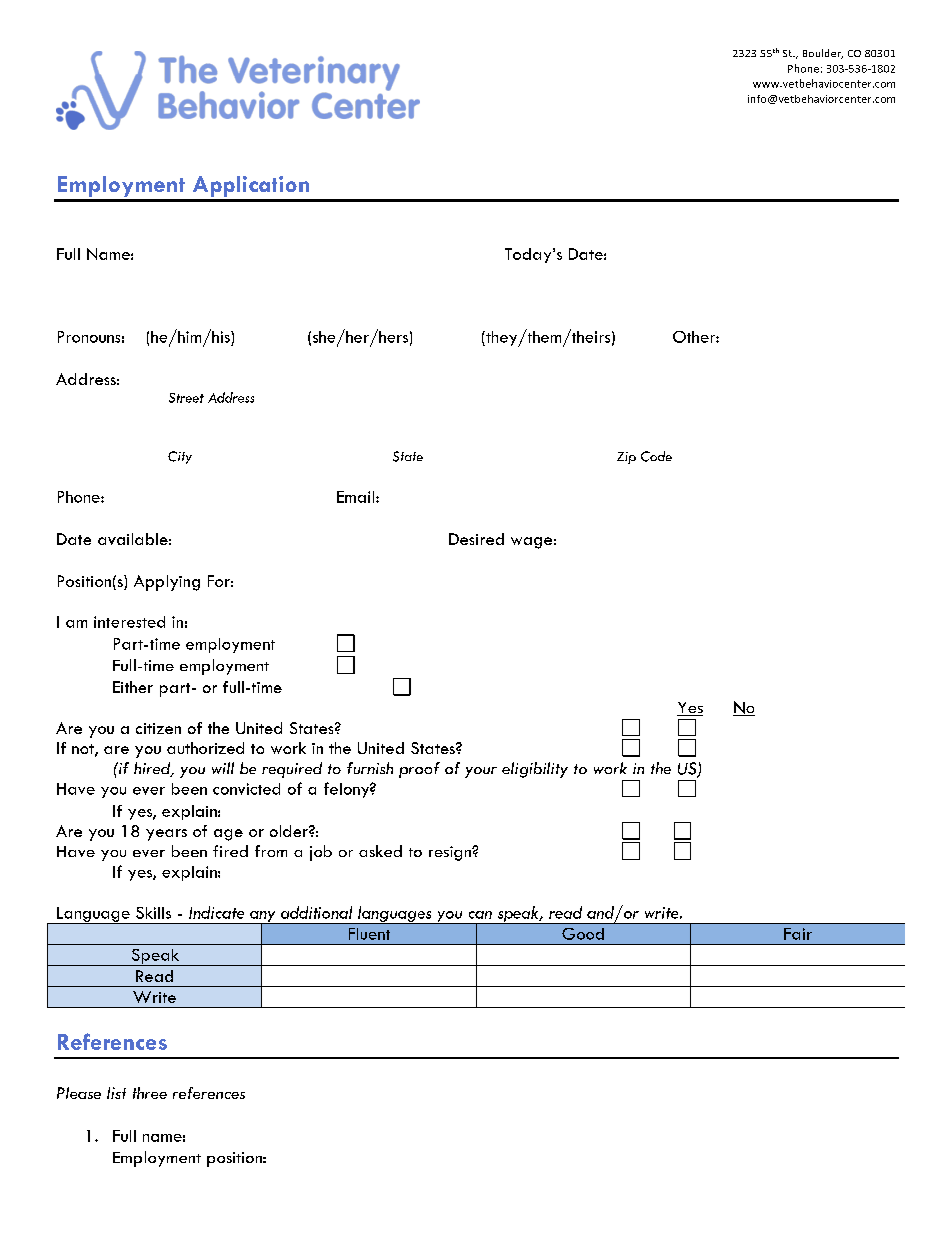 The height and width of the image is (1233, 952). Describe the element at coordinates (419, 770) in the image. I see `proof` at that location.
